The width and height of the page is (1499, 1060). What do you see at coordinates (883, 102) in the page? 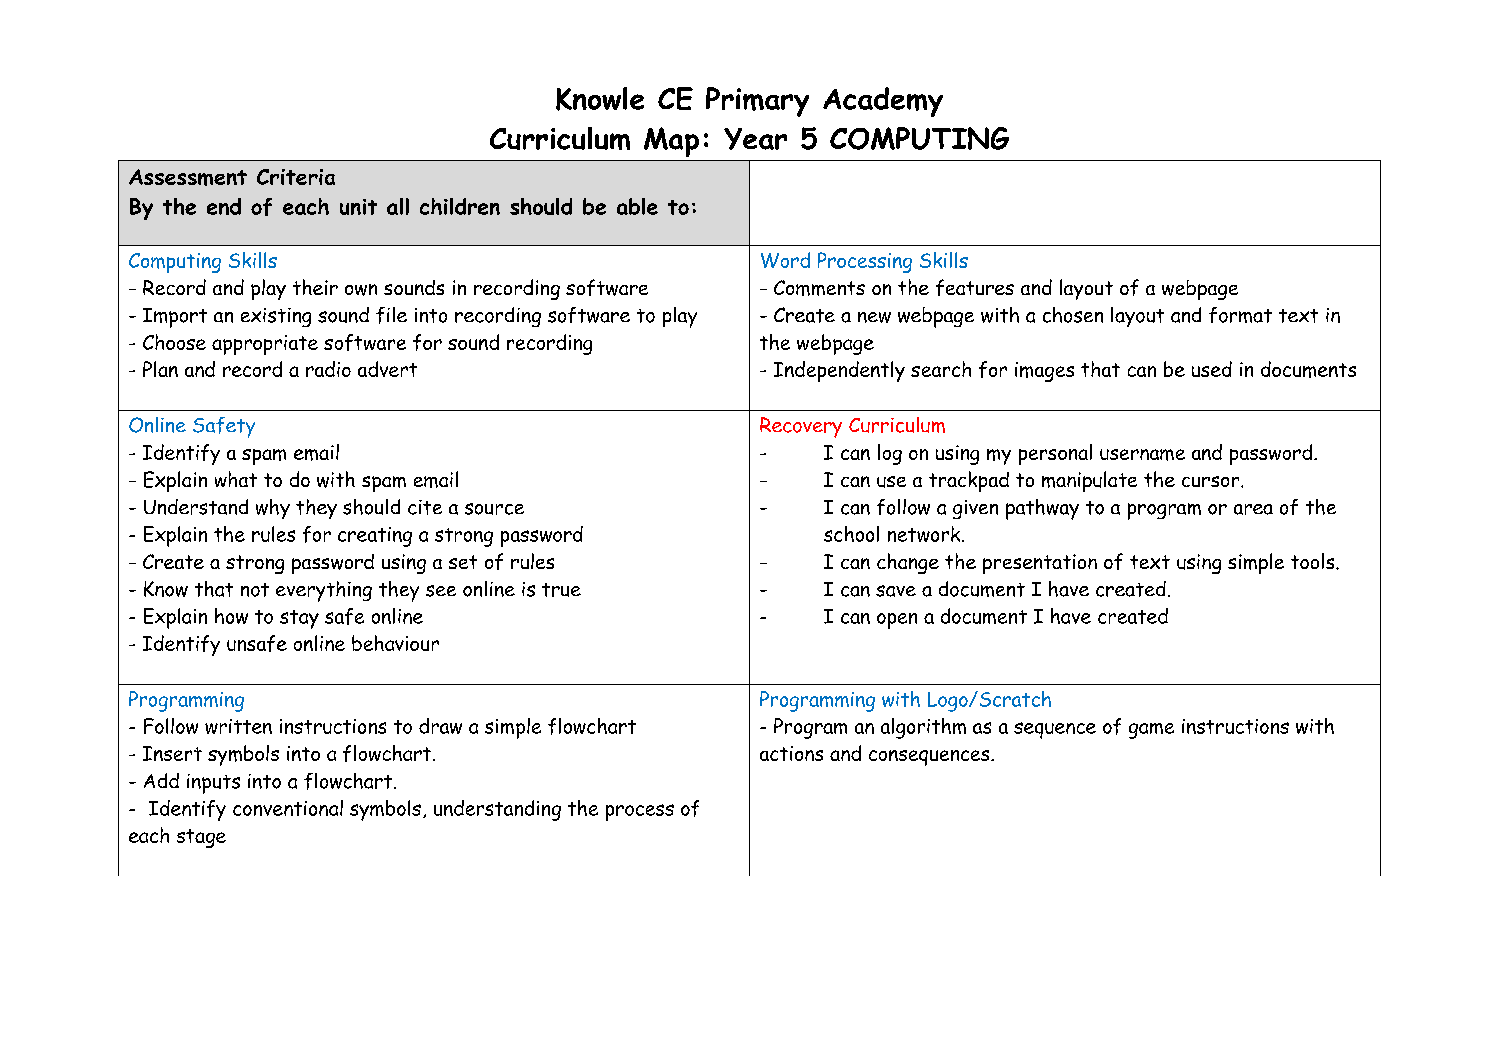
I see `Academy` at bounding box center [883, 102].
